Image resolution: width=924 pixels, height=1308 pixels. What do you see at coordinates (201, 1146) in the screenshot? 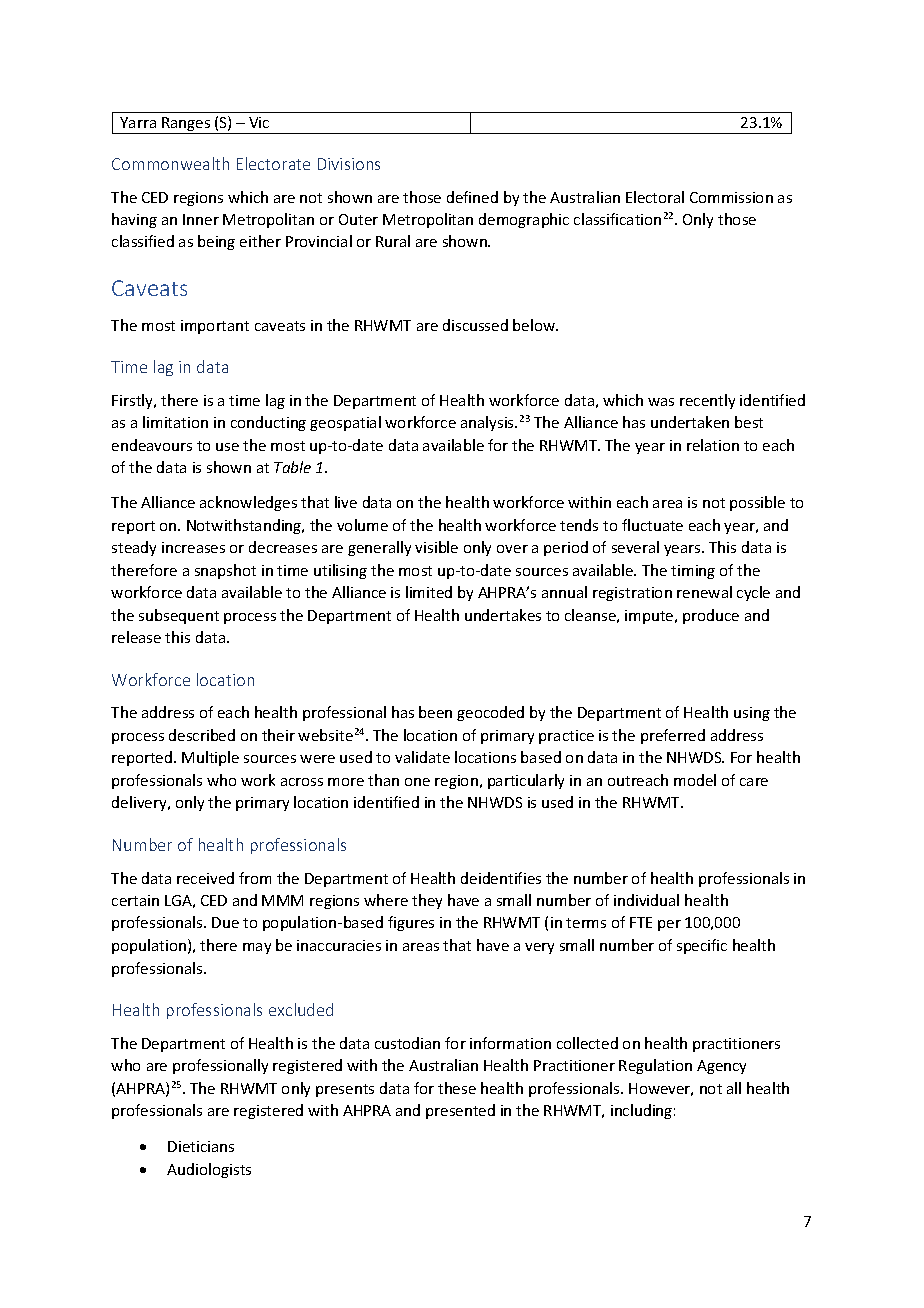
I see `Dieticians` at bounding box center [201, 1146].
